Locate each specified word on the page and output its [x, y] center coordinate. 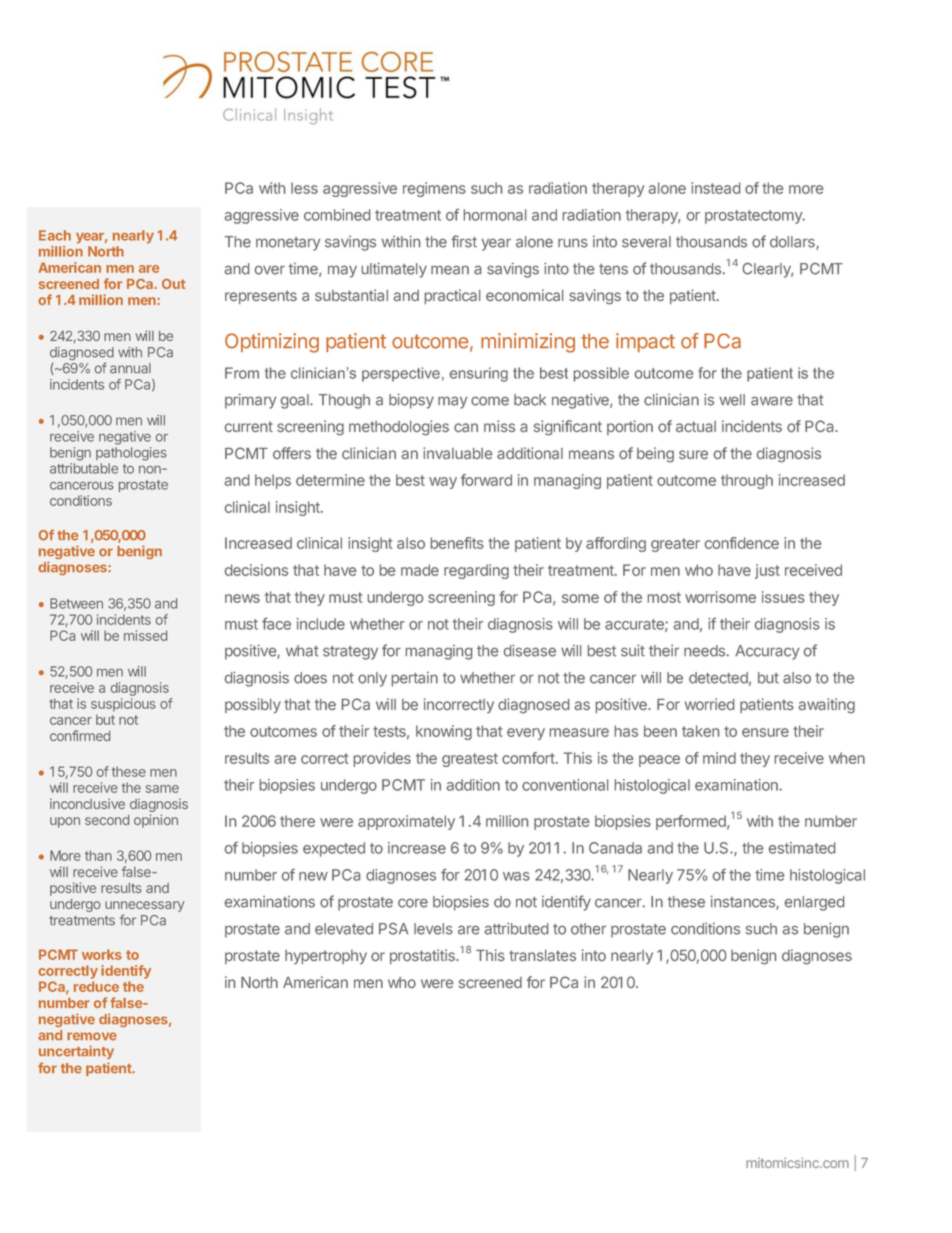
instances [744, 902]
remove [92, 1036]
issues [783, 597]
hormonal [495, 215]
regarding [476, 571]
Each [55, 235]
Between [76, 603]
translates [542, 955]
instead [715, 188]
